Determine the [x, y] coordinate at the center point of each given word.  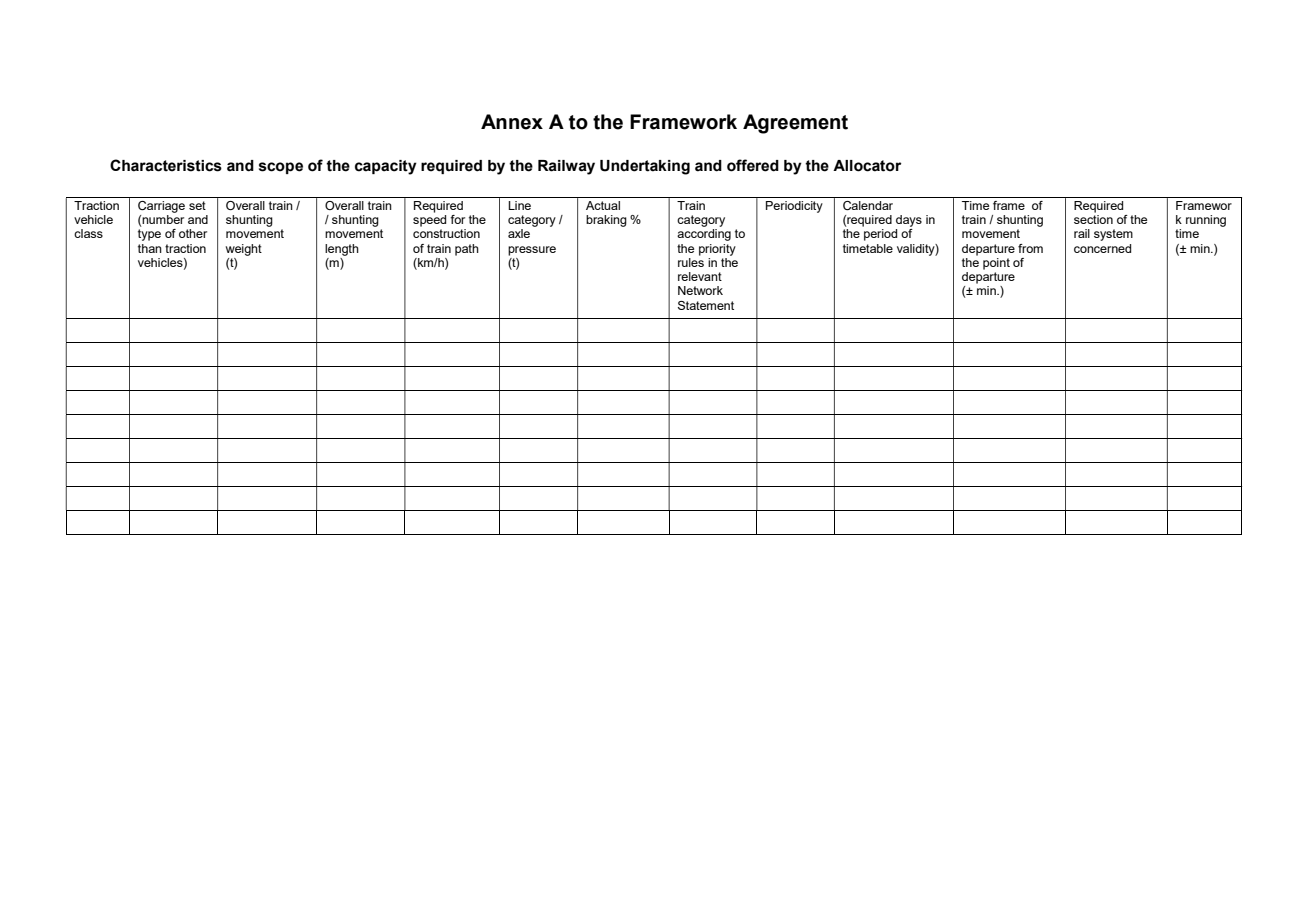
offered [753, 165]
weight [244, 250]
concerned [1102, 248]
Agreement [795, 124]
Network [700, 290]
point [996, 264]
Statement [706, 305]
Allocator [867, 166]
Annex [512, 122]
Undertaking [645, 167]
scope [281, 168]
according [704, 235]
